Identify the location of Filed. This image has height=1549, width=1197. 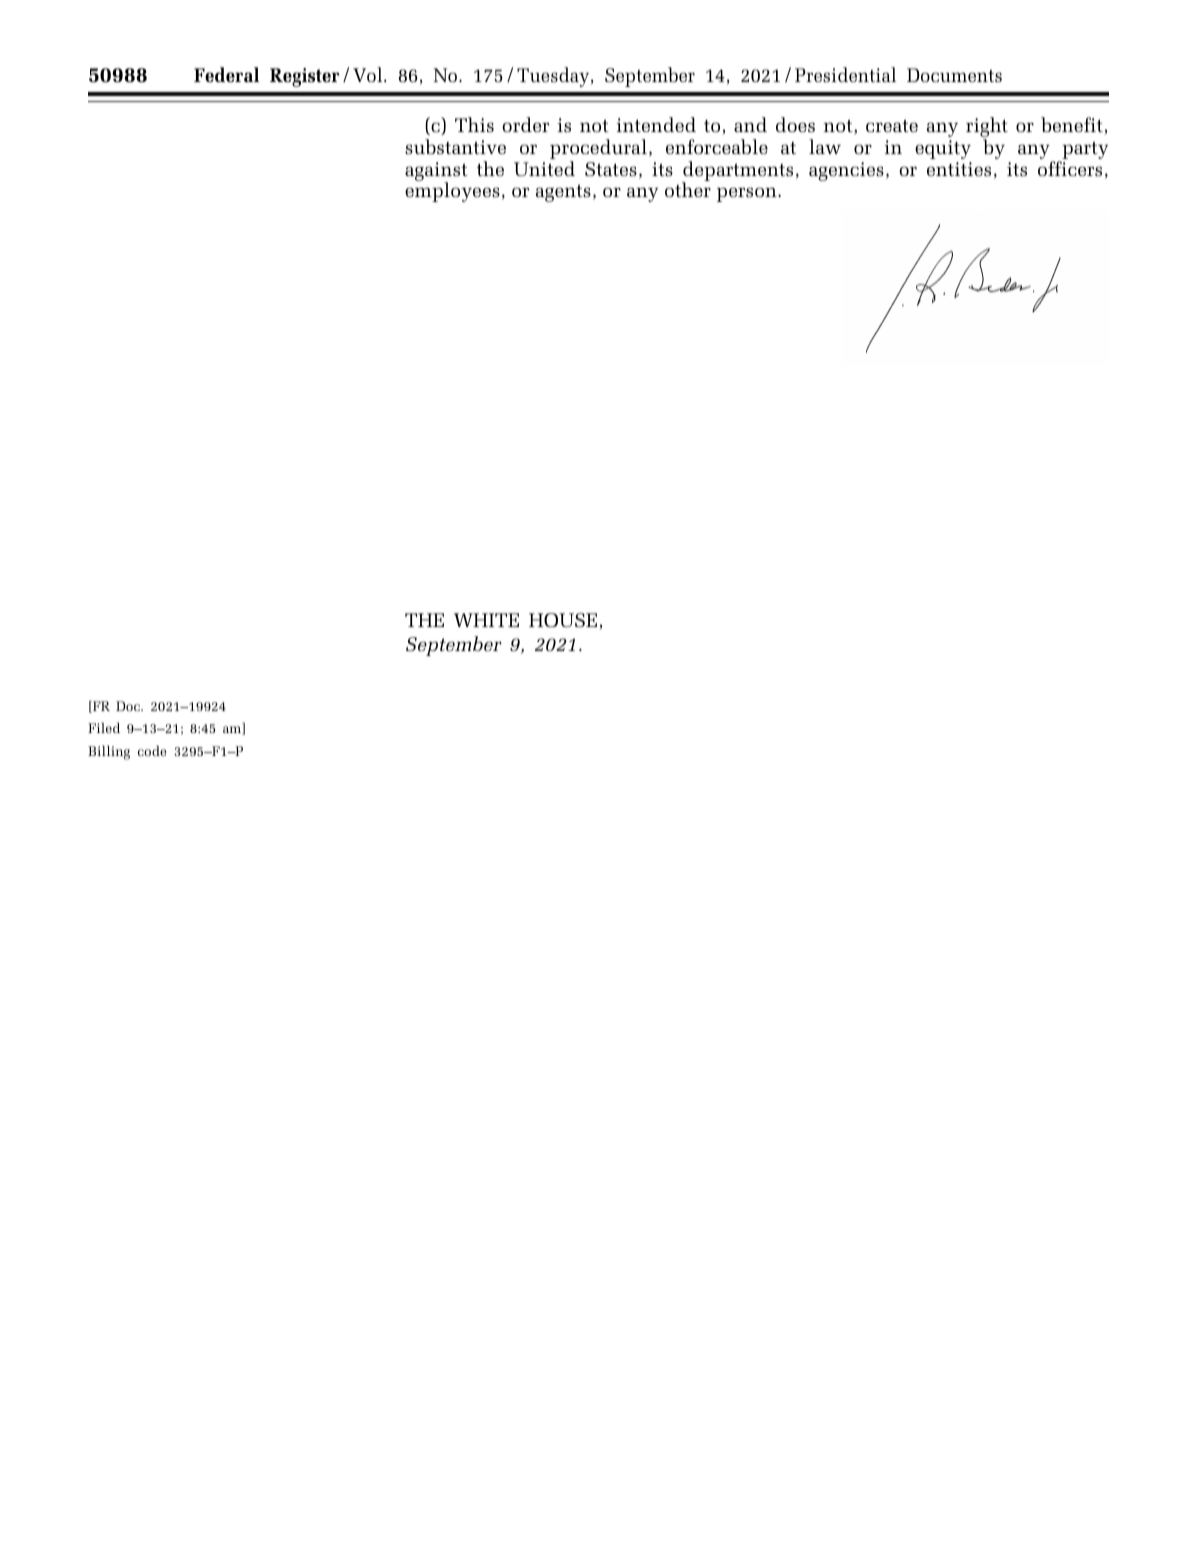
(104, 727).
